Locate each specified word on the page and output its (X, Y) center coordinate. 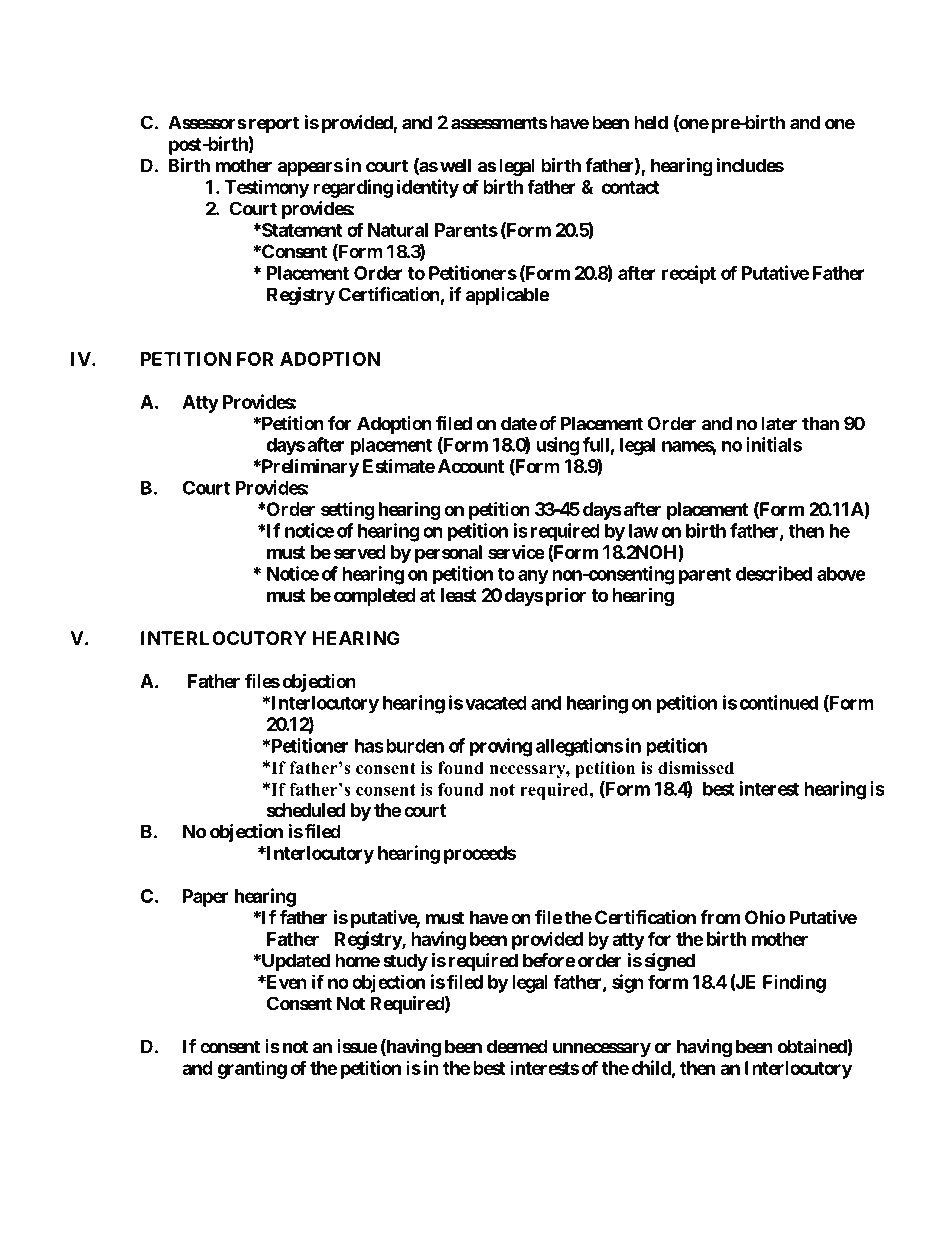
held (651, 122)
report (274, 124)
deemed (517, 1046)
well (455, 165)
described (774, 573)
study (405, 962)
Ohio (765, 917)
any (533, 577)
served (360, 552)
